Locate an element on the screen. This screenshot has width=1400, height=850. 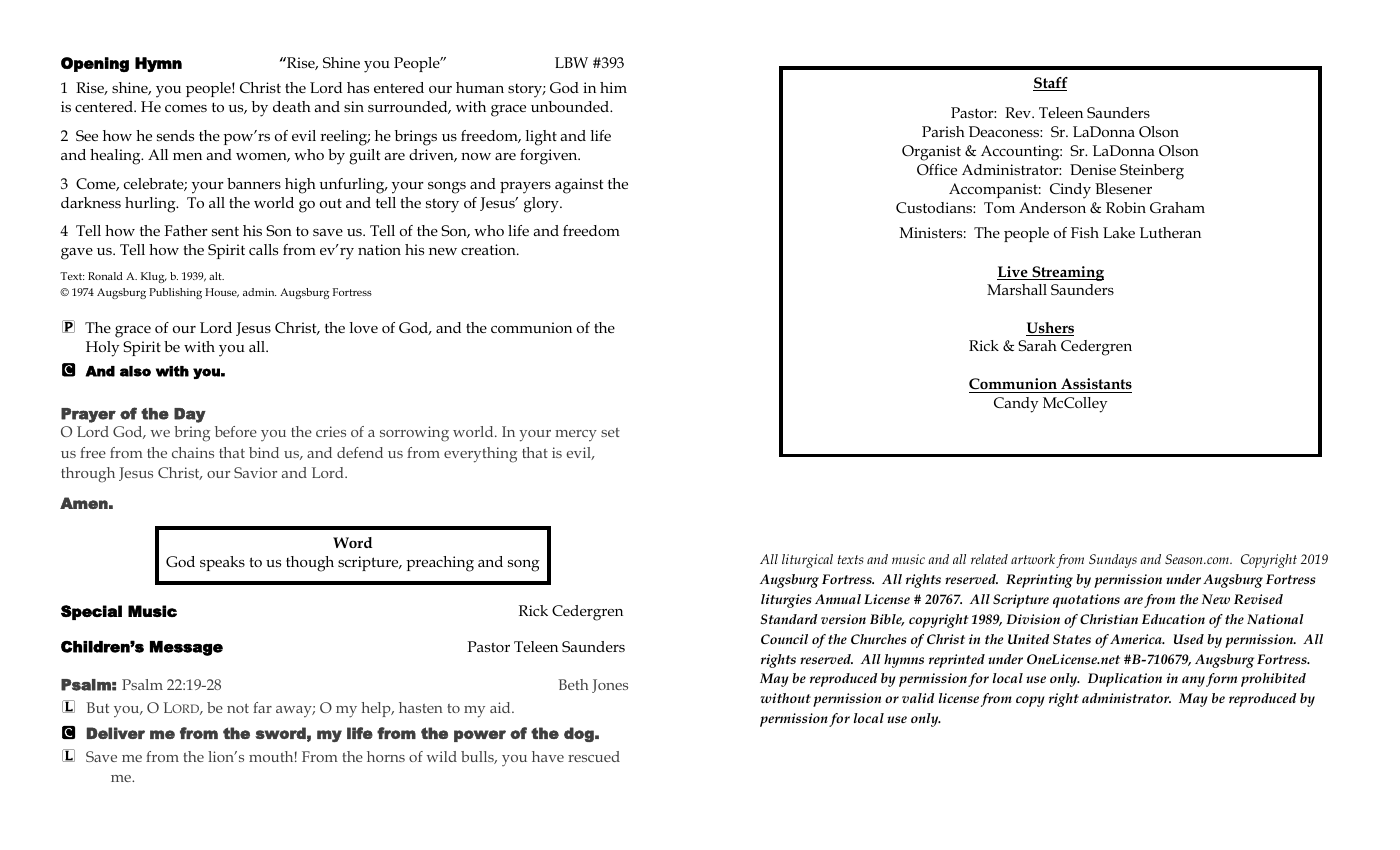
him is located at coordinates (613, 87).
